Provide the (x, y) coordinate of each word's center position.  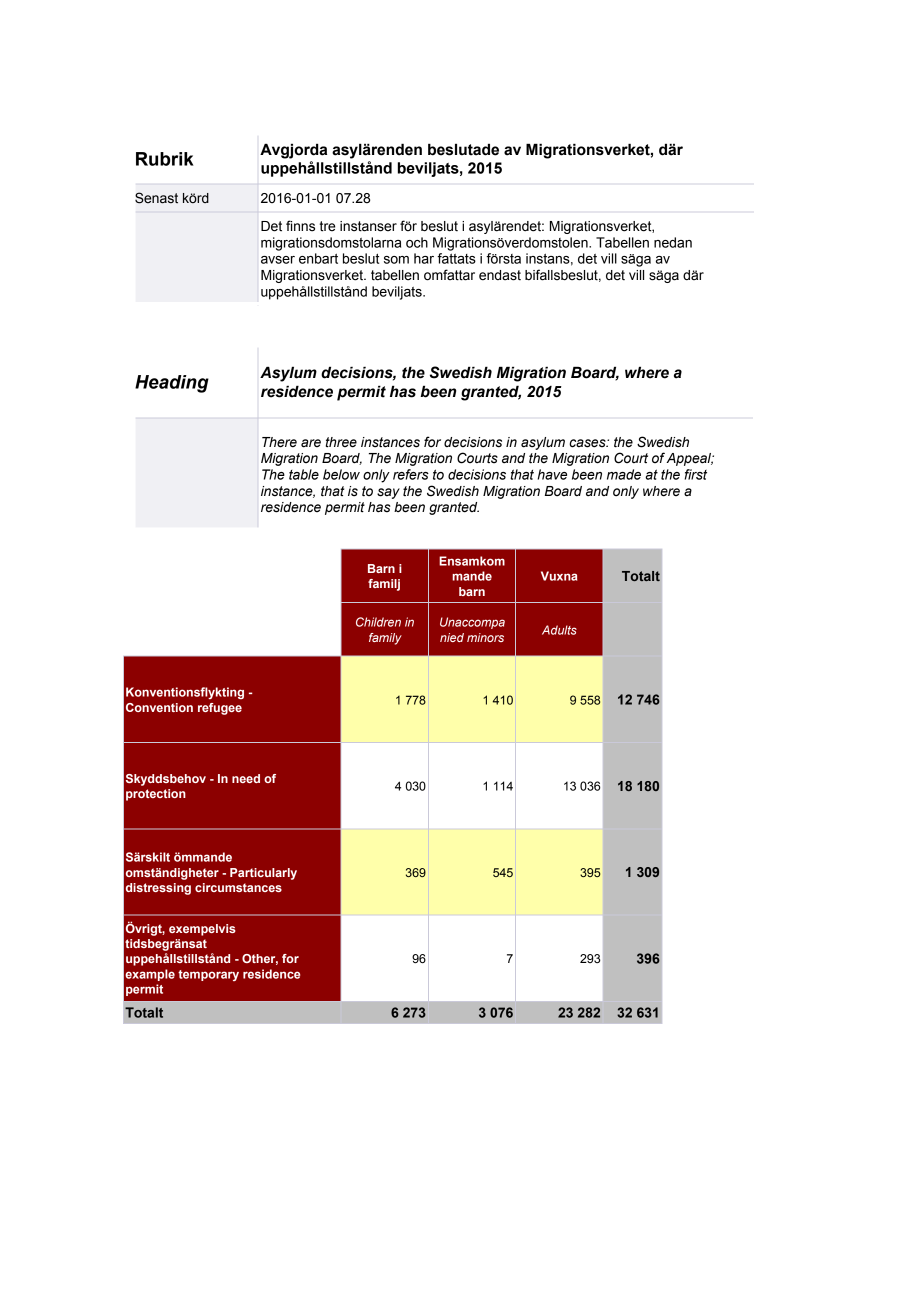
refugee (220, 709)
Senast (156, 198)
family (385, 639)
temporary (208, 975)
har (424, 258)
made (624, 474)
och (417, 242)
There (279, 442)
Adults (559, 630)
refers (411, 474)
